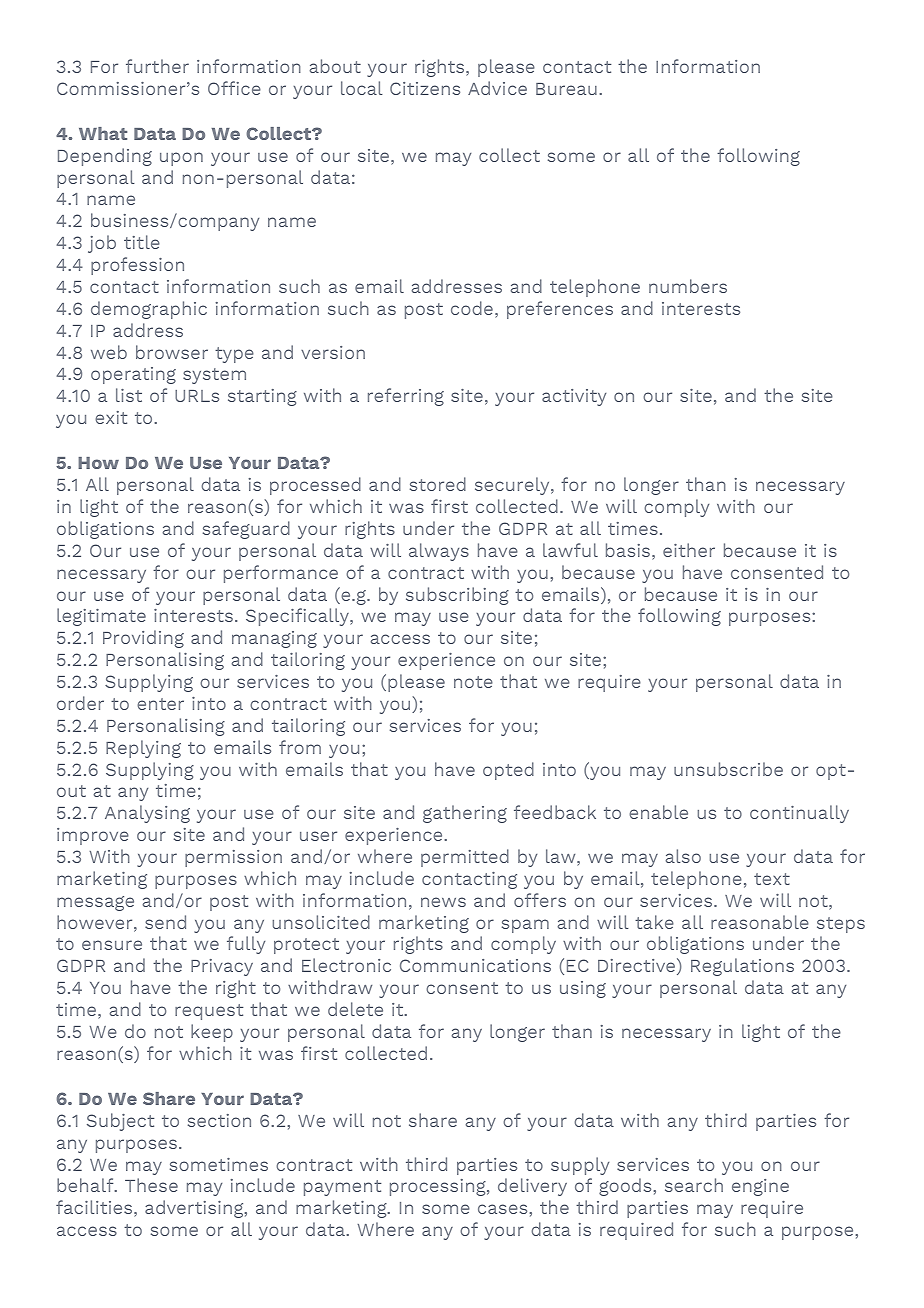 The image size is (924, 1308). Describe the element at coordinates (157, 66) in the screenshot. I see `further` at that location.
